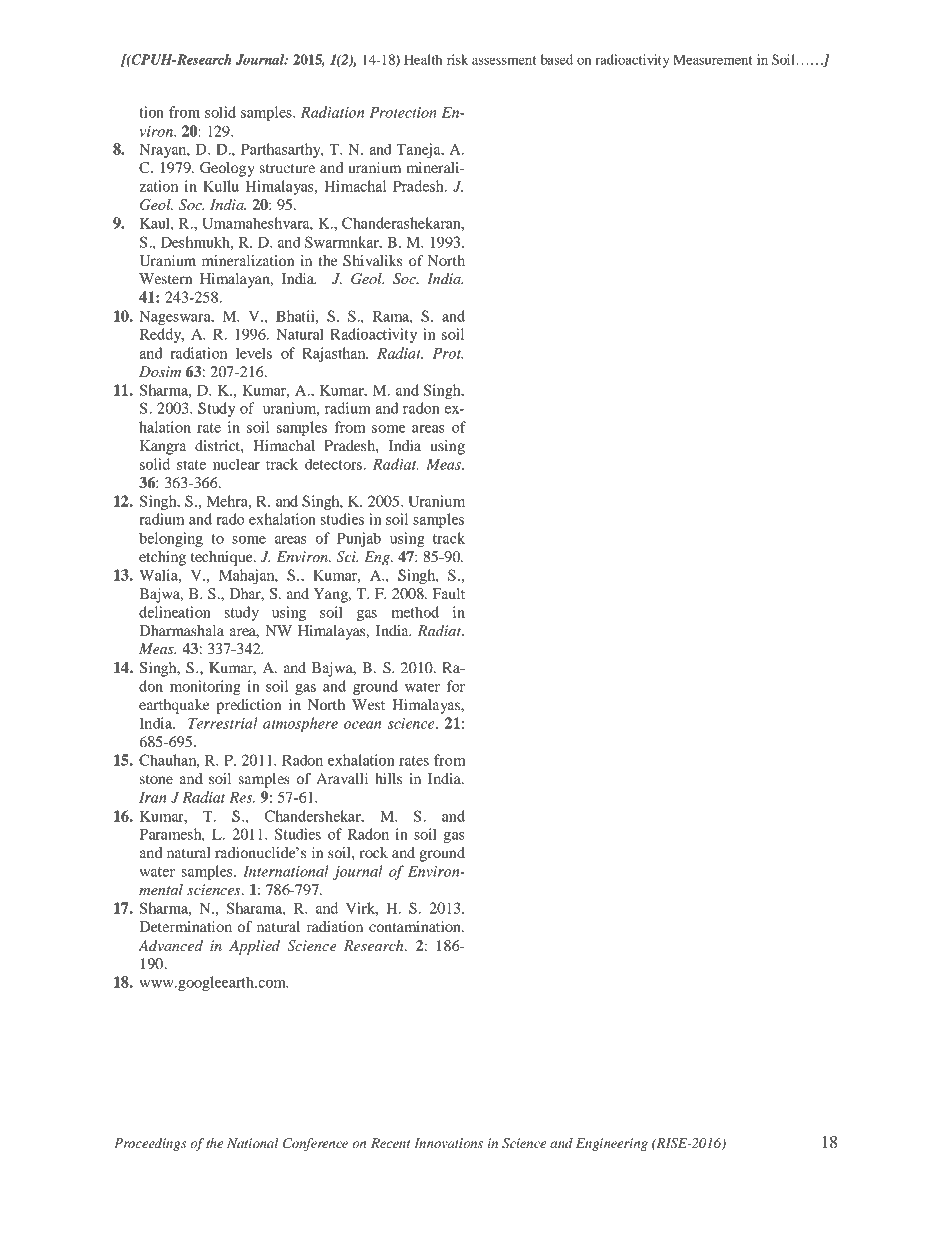  I want to click on structure, so click(287, 168).
